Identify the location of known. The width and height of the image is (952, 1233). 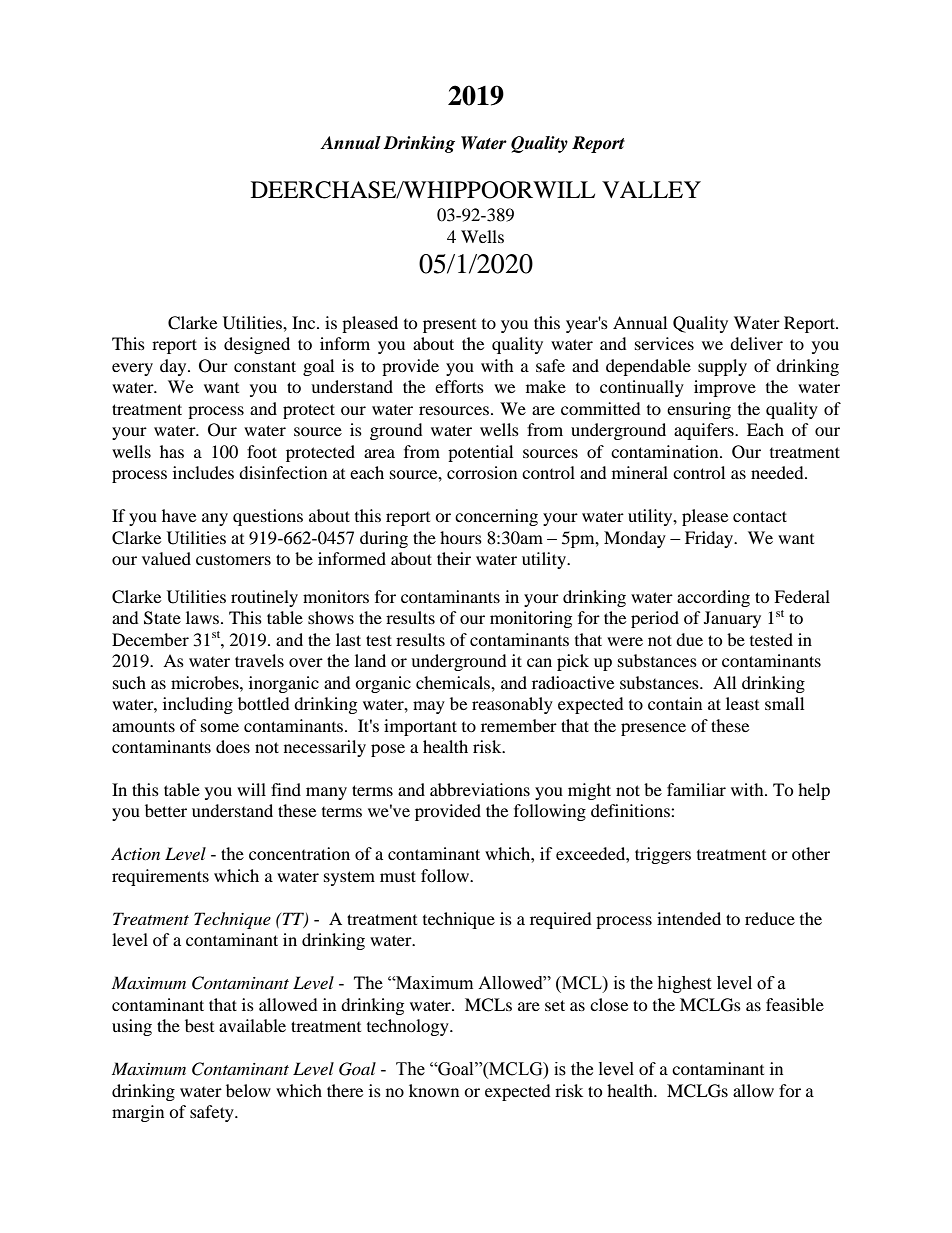
(434, 1090).
